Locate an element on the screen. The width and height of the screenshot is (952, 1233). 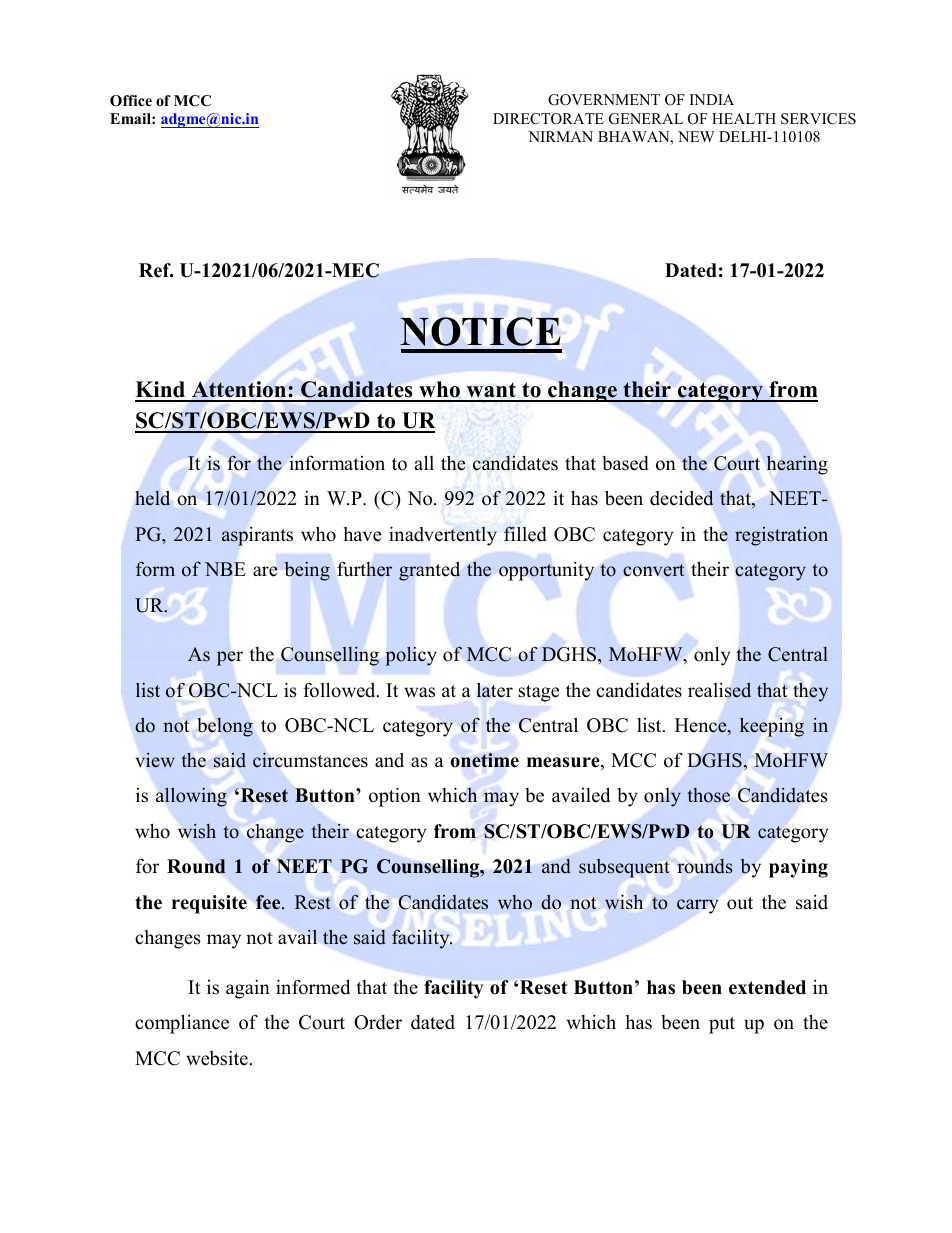
belong is located at coordinates (225, 727).
